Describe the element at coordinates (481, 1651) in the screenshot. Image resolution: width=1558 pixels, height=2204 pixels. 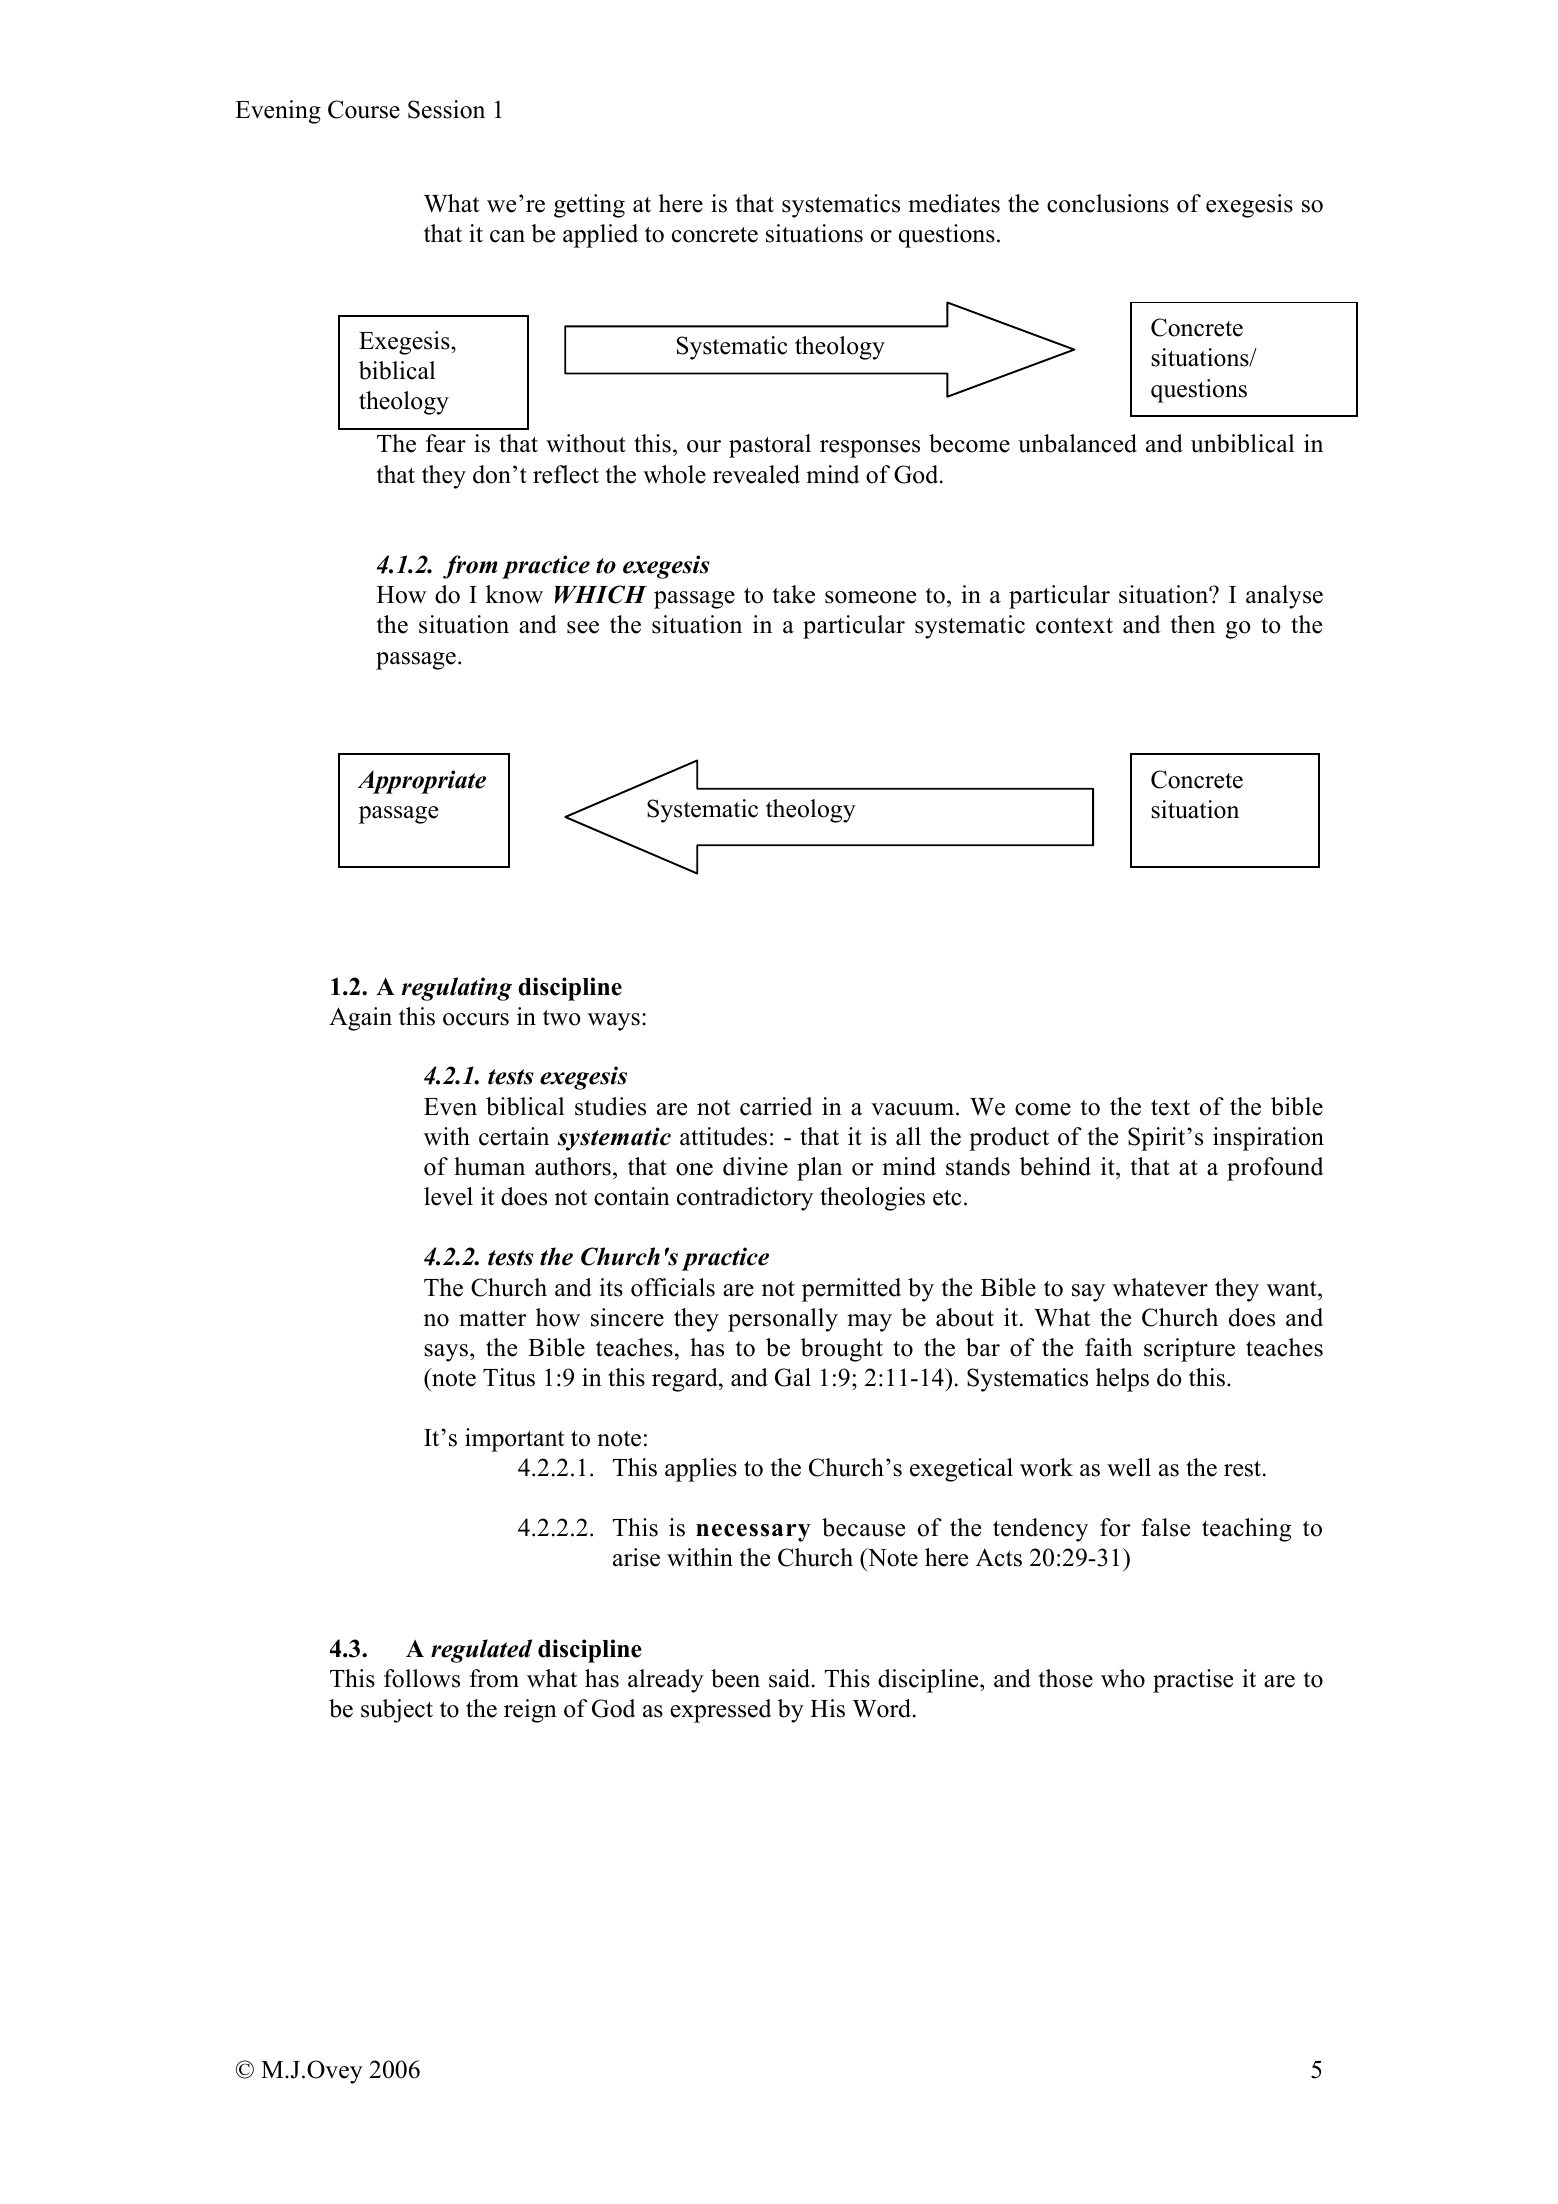
I see `regulated` at that location.
